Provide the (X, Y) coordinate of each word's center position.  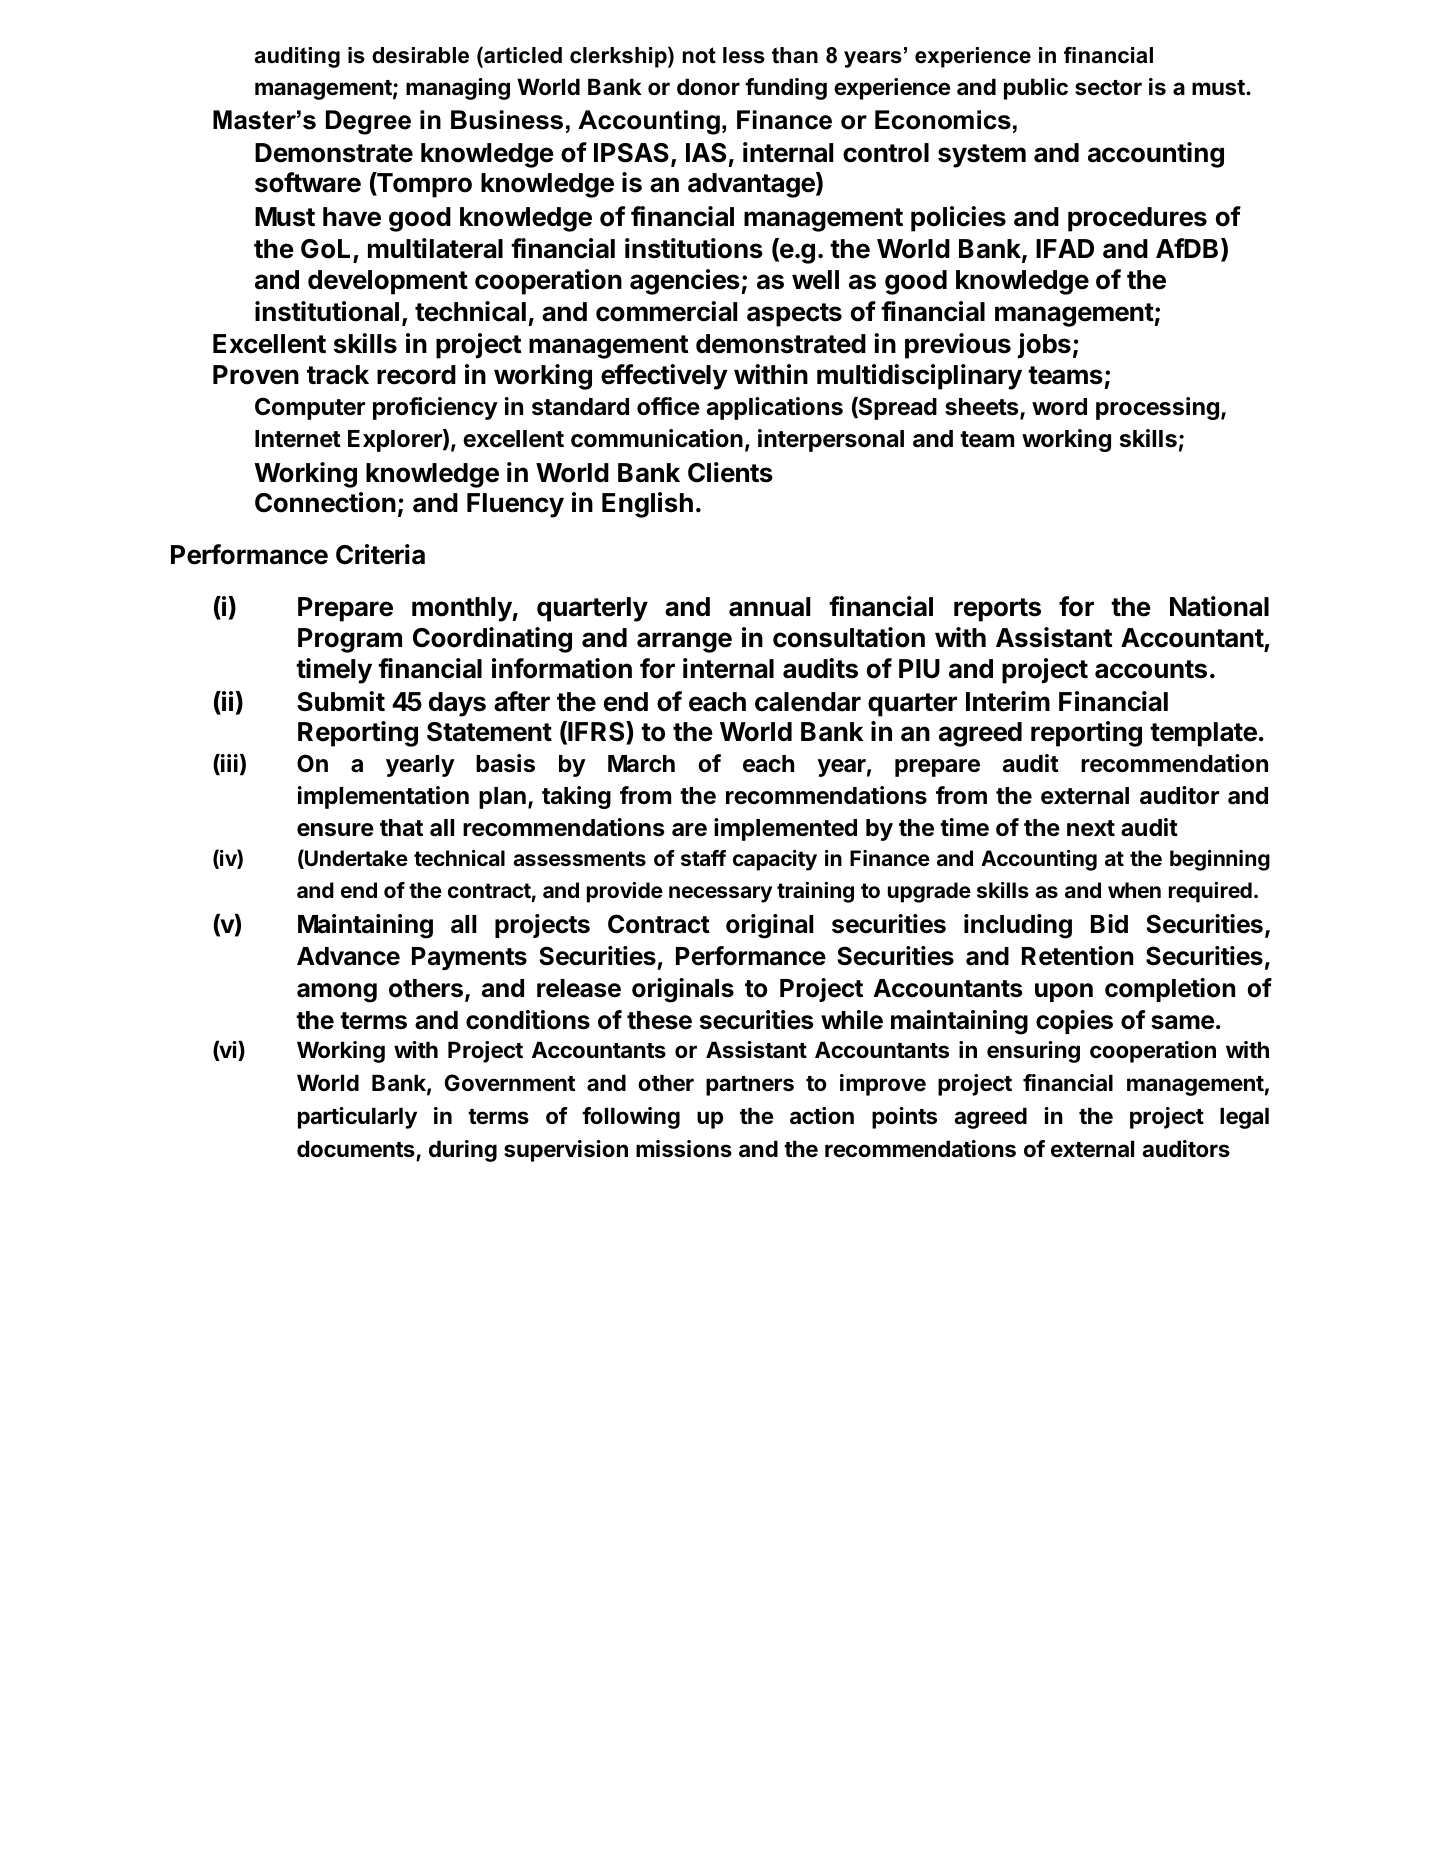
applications (775, 408)
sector (1108, 88)
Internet (298, 439)
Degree (368, 122)
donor (708, 86)
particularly (357, 1118)
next (1091, 828)
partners (750, 1086)
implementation (383, 797)
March (641, 764)
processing (1157, 408)
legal (1244, 1118)
